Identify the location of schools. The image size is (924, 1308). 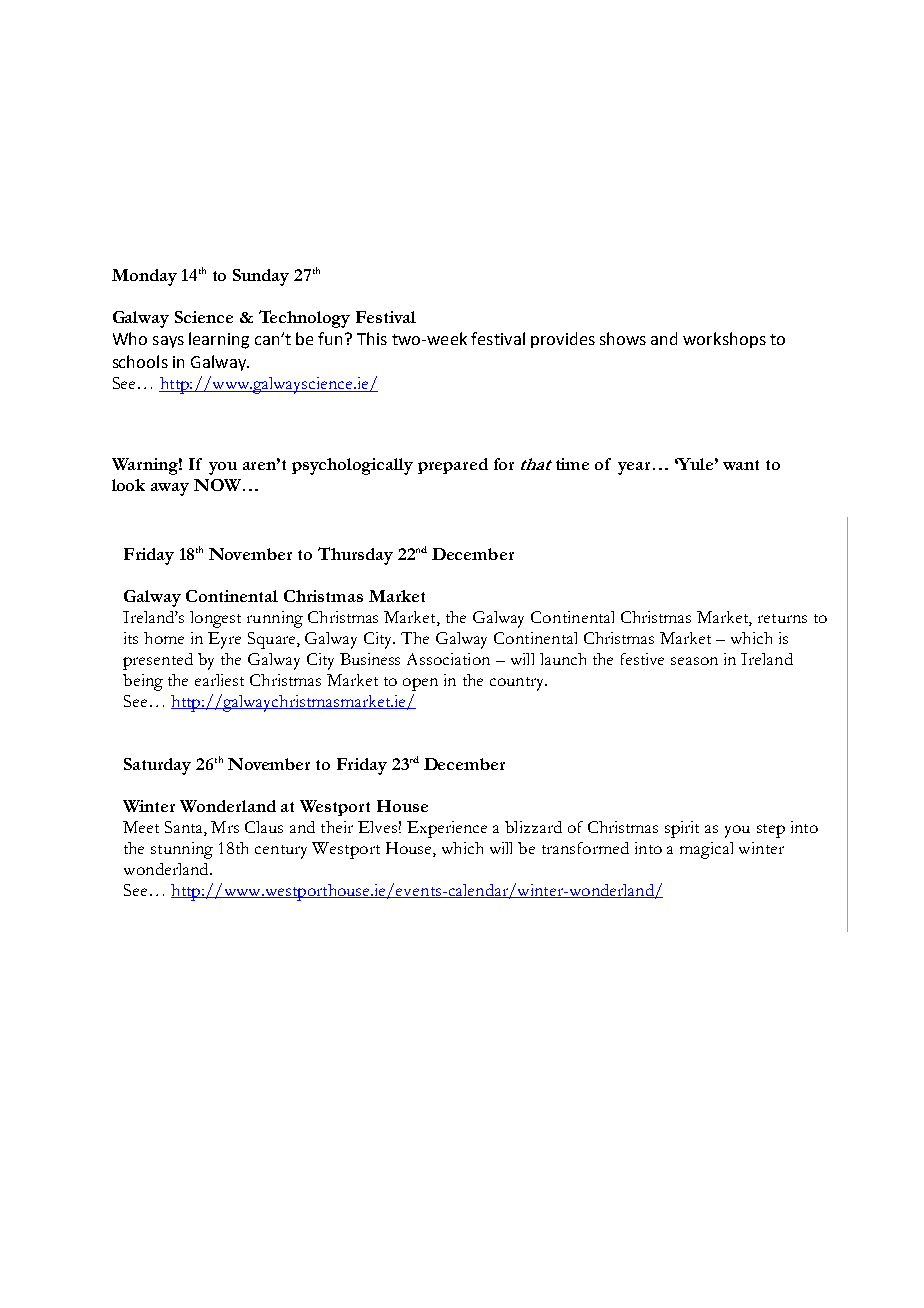
(140, 361).
